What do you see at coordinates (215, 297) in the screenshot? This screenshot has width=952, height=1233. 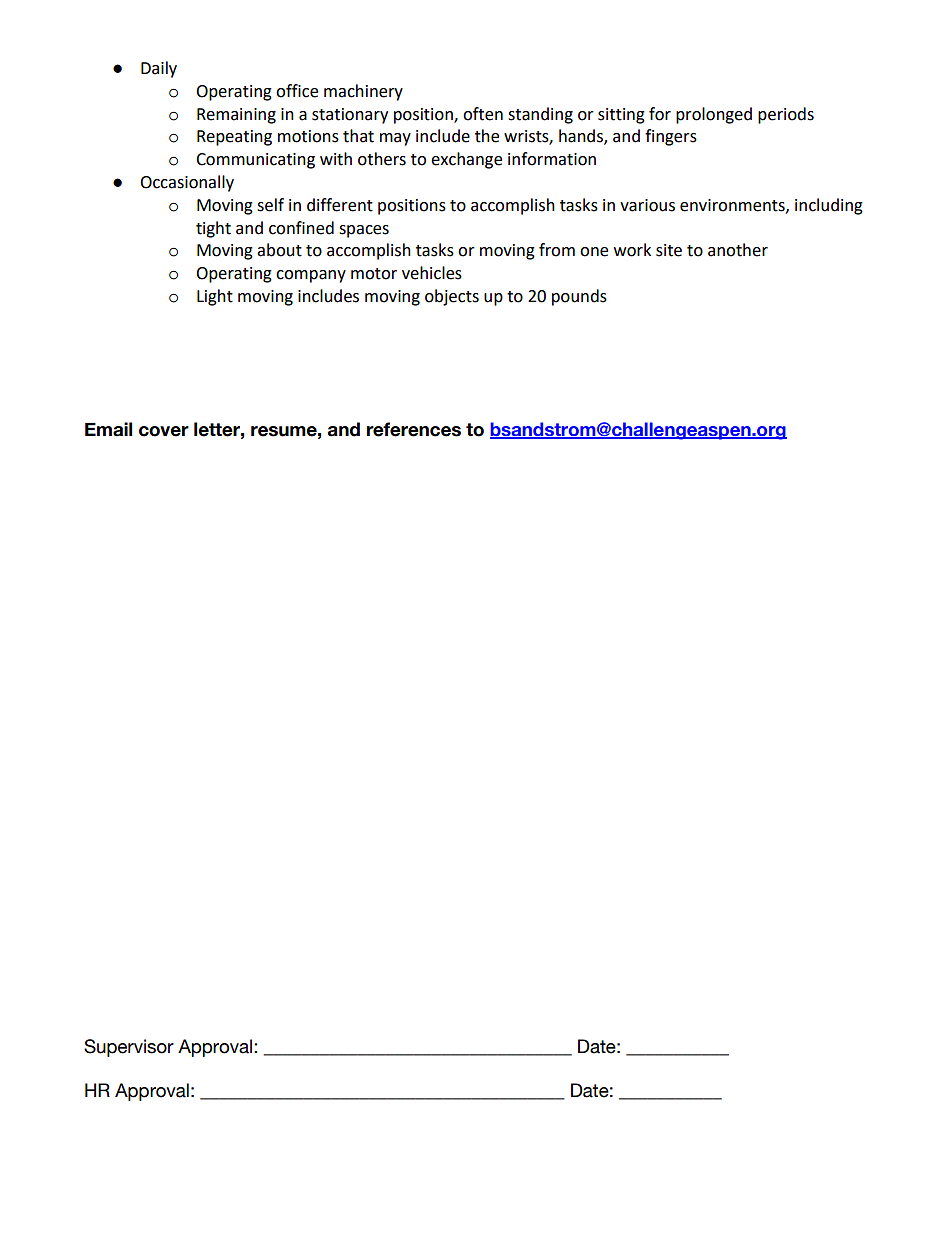 I see `Light` at bounding box center [215, 297].
